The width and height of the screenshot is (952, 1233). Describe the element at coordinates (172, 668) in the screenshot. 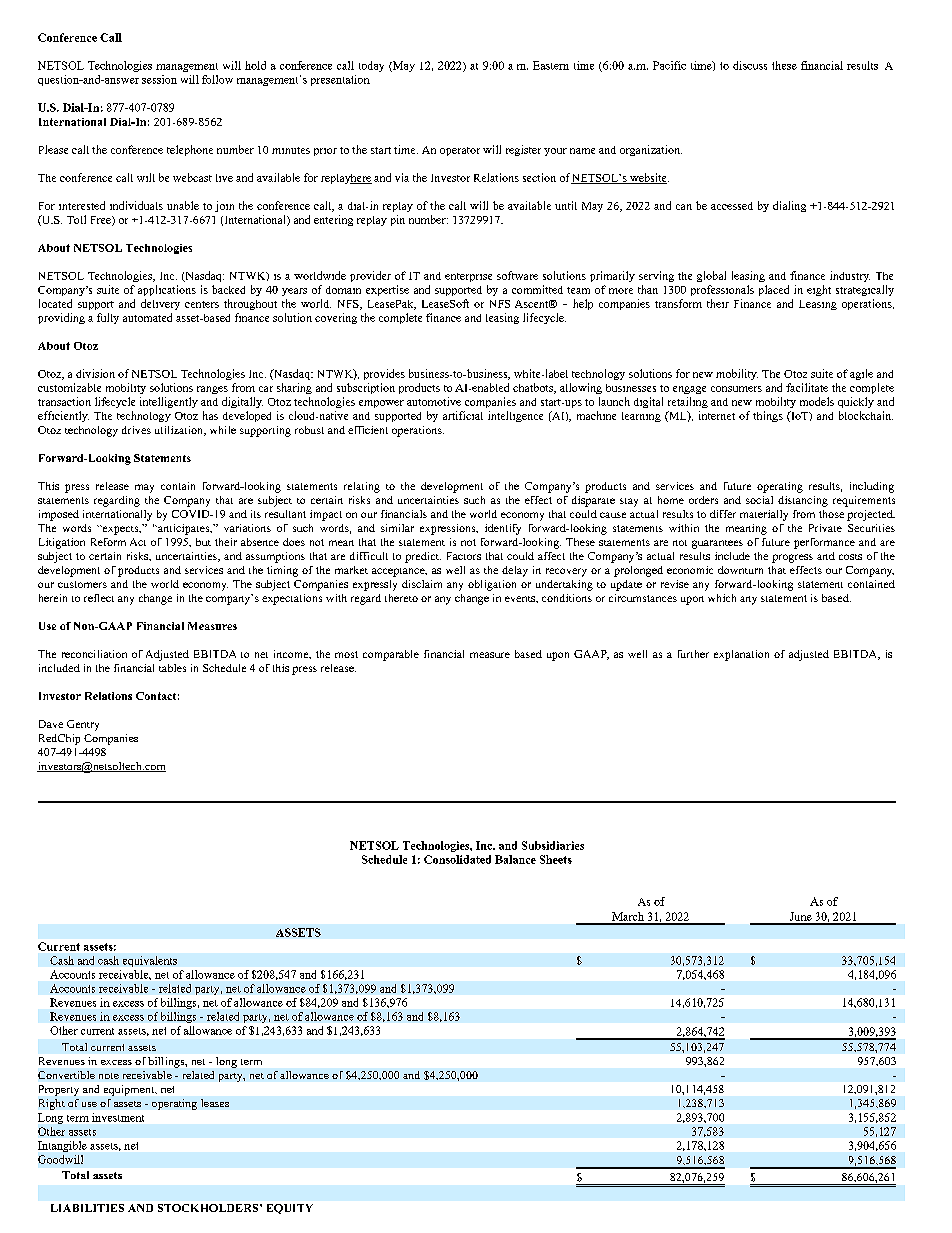

I see `tables` at that location.
